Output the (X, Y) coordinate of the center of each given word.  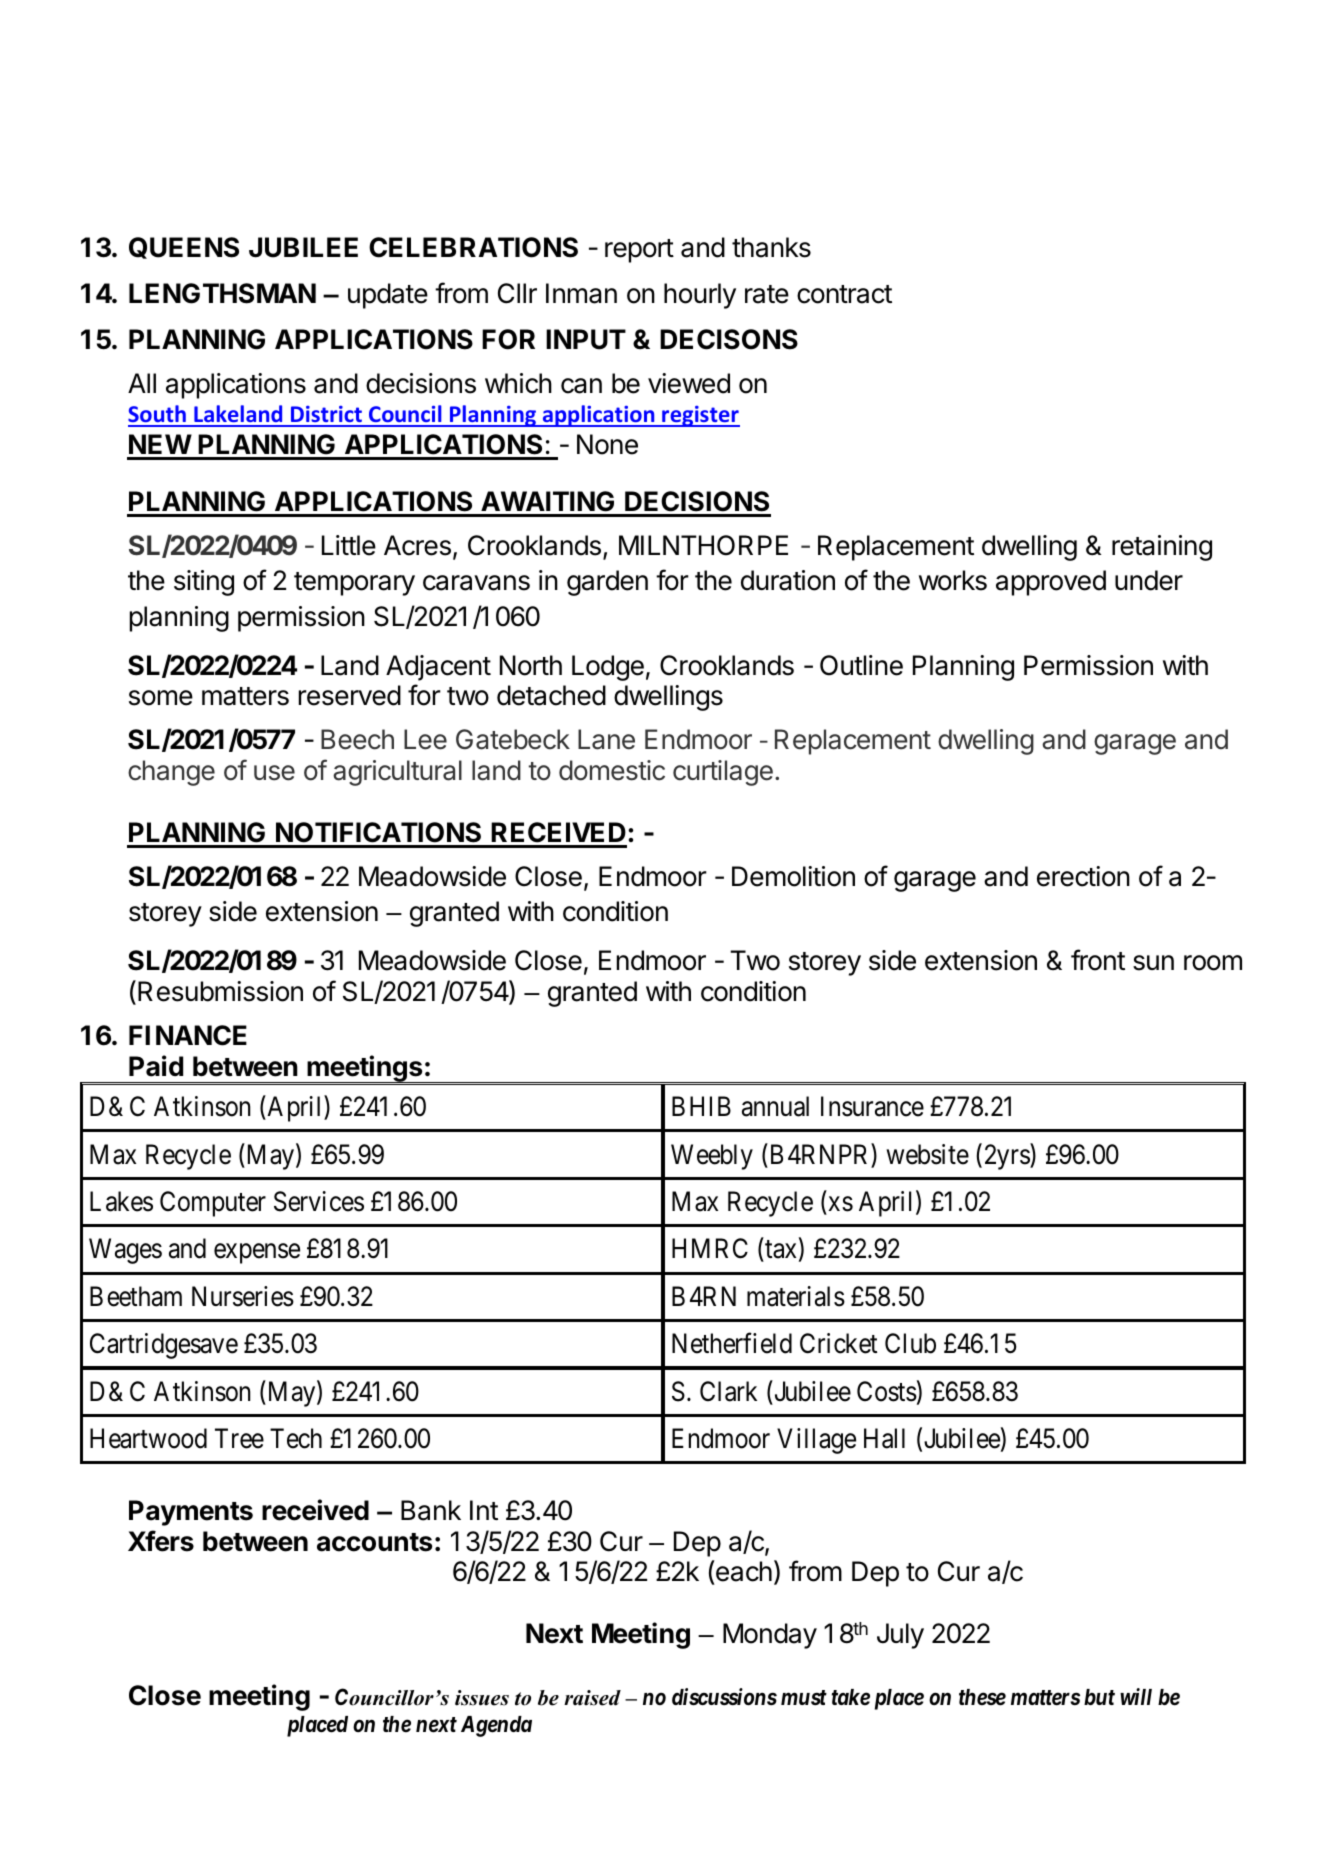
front (1098, 960)
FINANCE (188, 1035)
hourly (700, 296)
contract (844, 294)
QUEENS (184, 248)
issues (482, 1698)
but (1099, 1697)
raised (592, 1698)
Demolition (793, 876)
